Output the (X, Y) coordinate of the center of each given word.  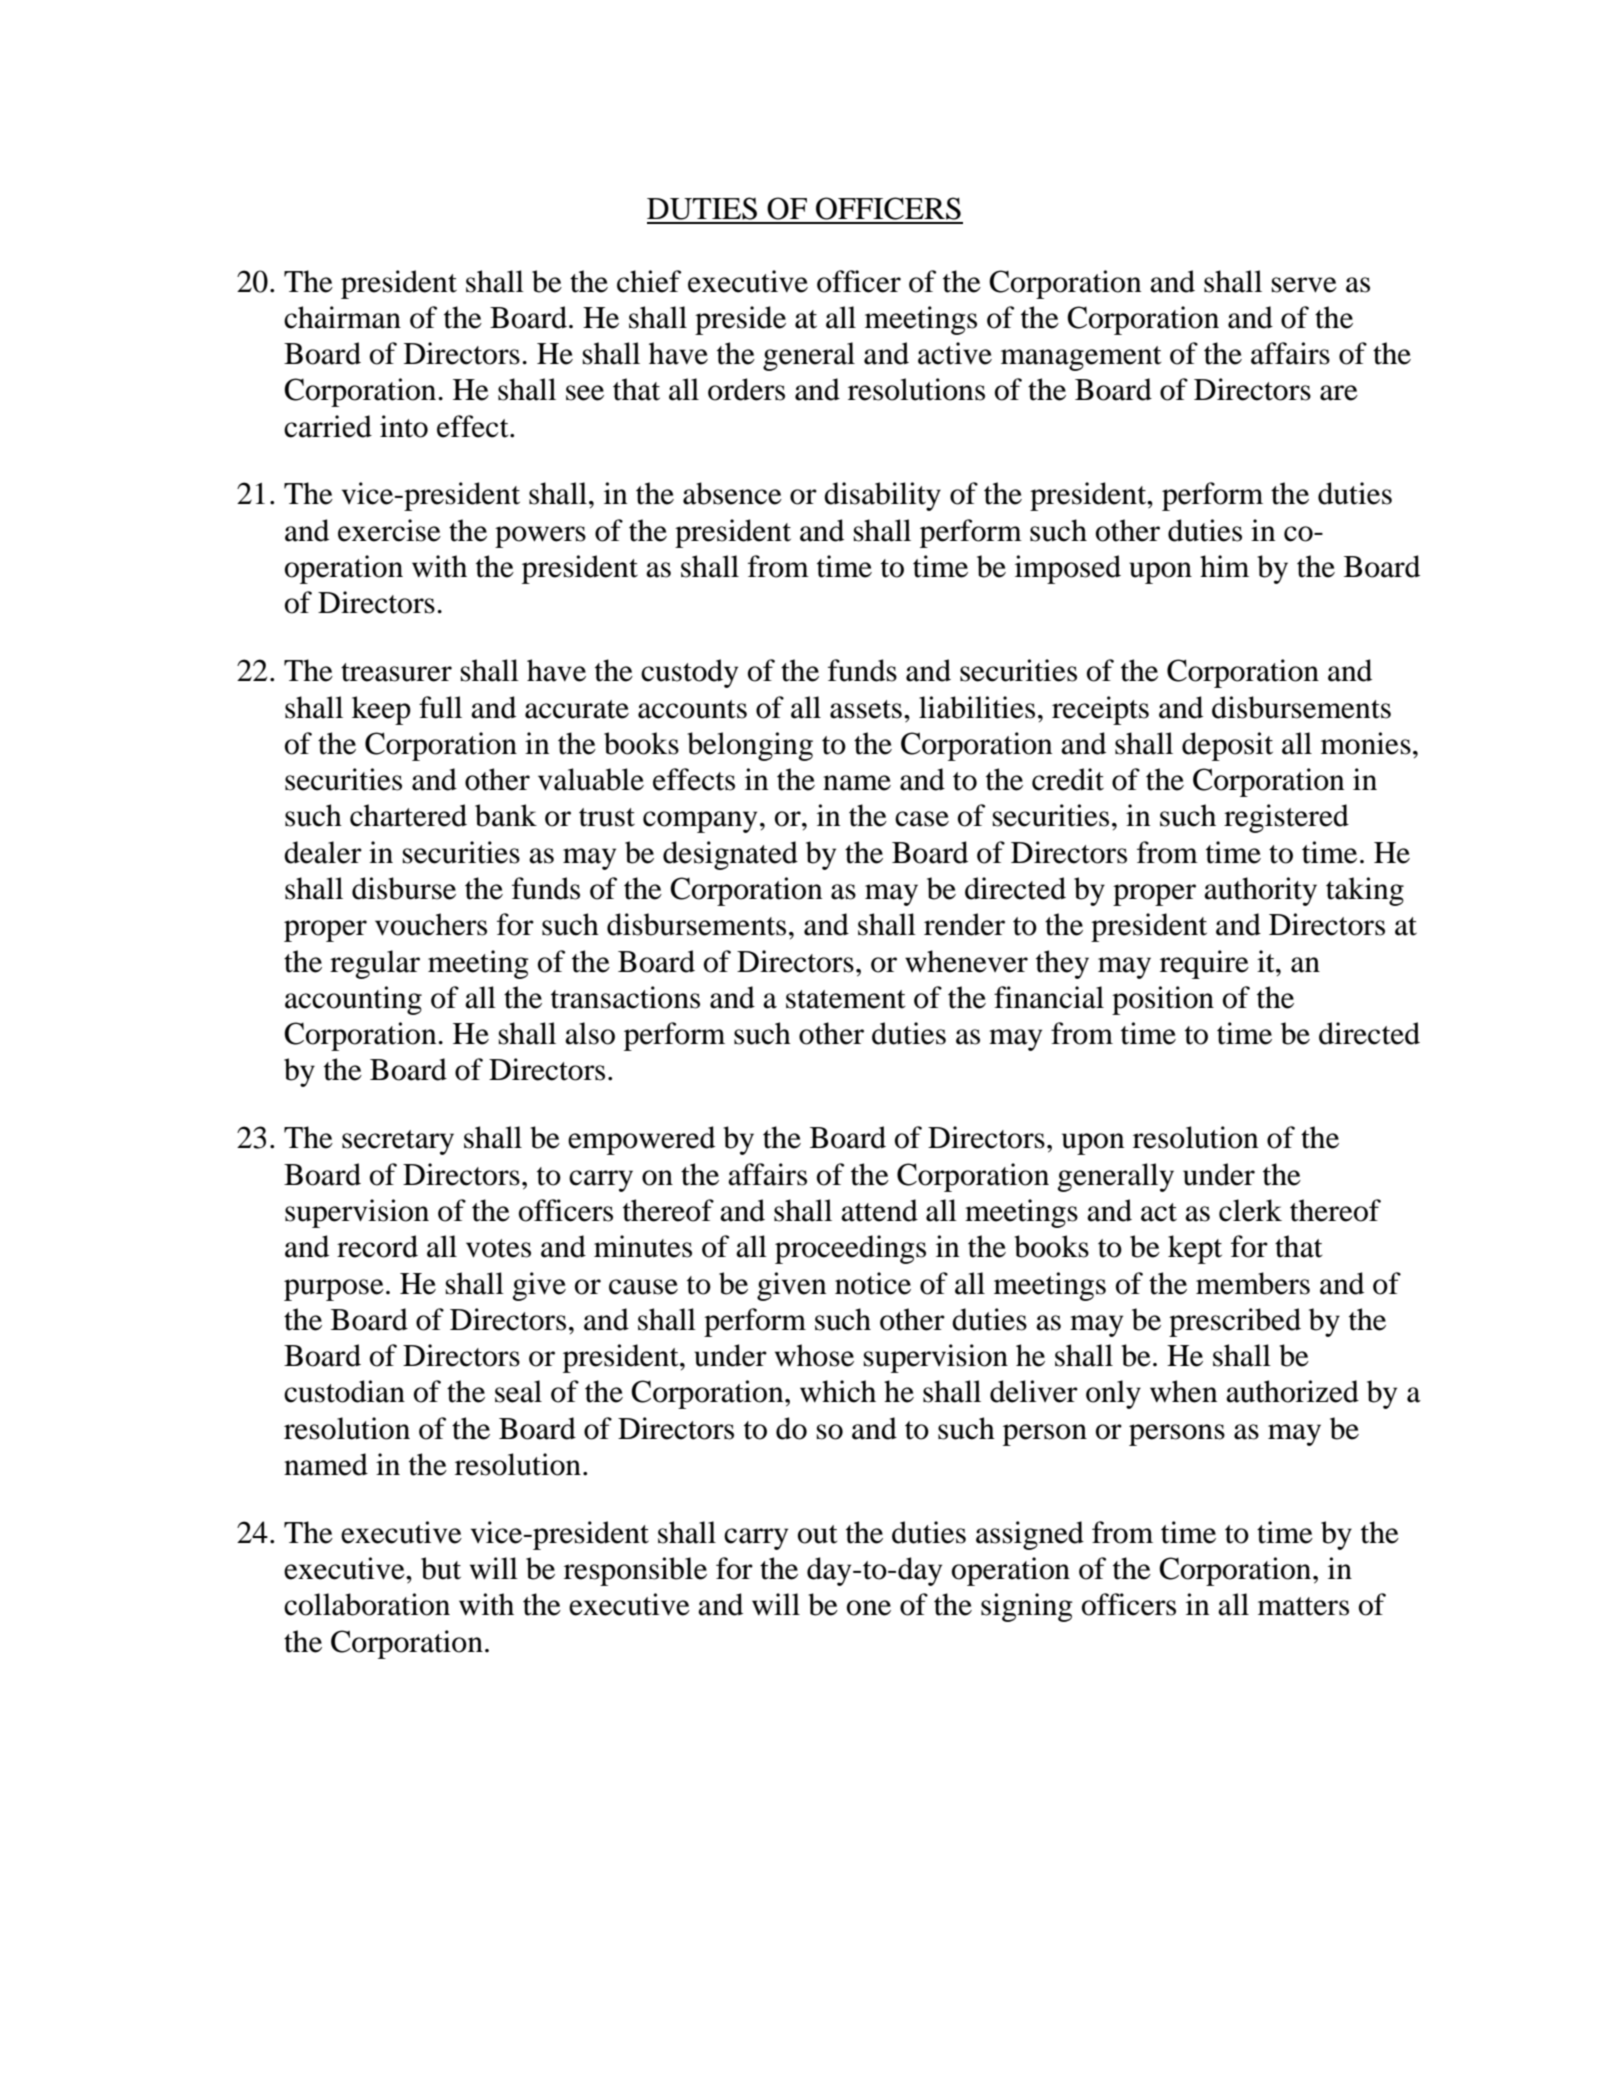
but (441, 1568)
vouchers (431, 924)
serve (1304, 285)
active (955, 353)
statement (846, 999)
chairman (342, 317)
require (1204, 964)
